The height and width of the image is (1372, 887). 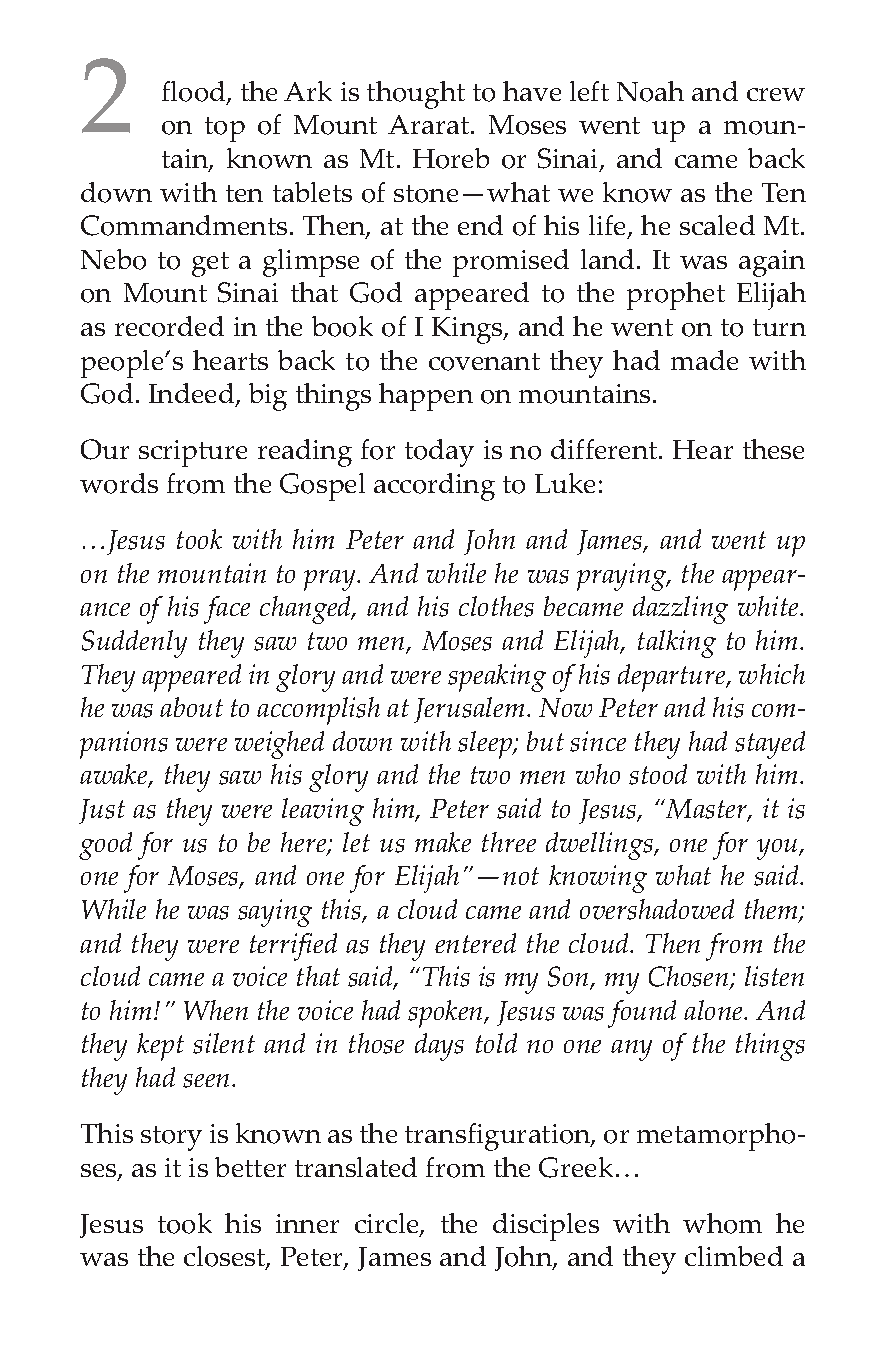 What do you see at coordinates (195, 92) in the image?
I see `flood` at bounding box center [195, 92].
